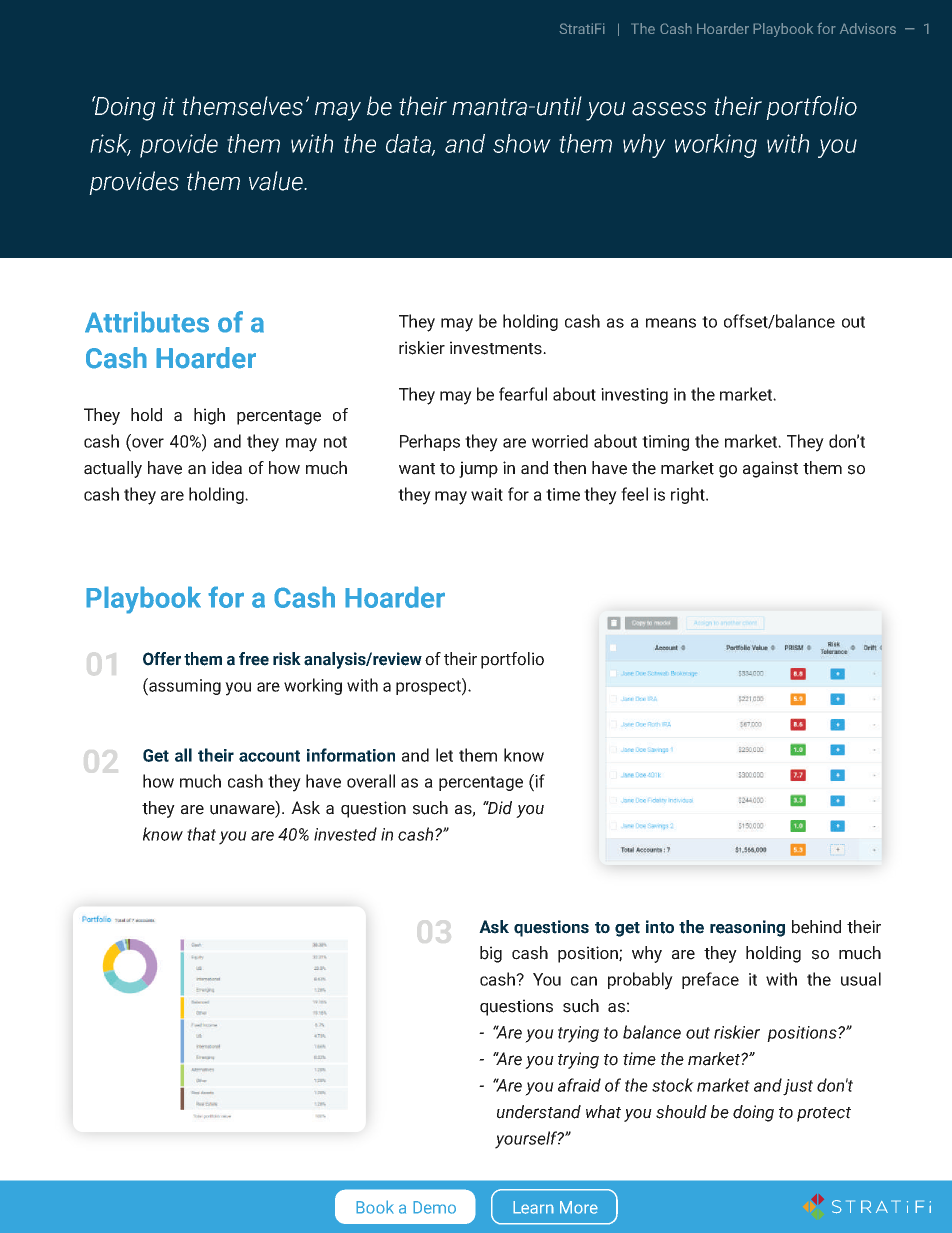 The width and height of the image is (952, 1233). What do you see at coordinates (434, 1207) in the image?
I see `Demo` at bounding box center [434, 1207].
